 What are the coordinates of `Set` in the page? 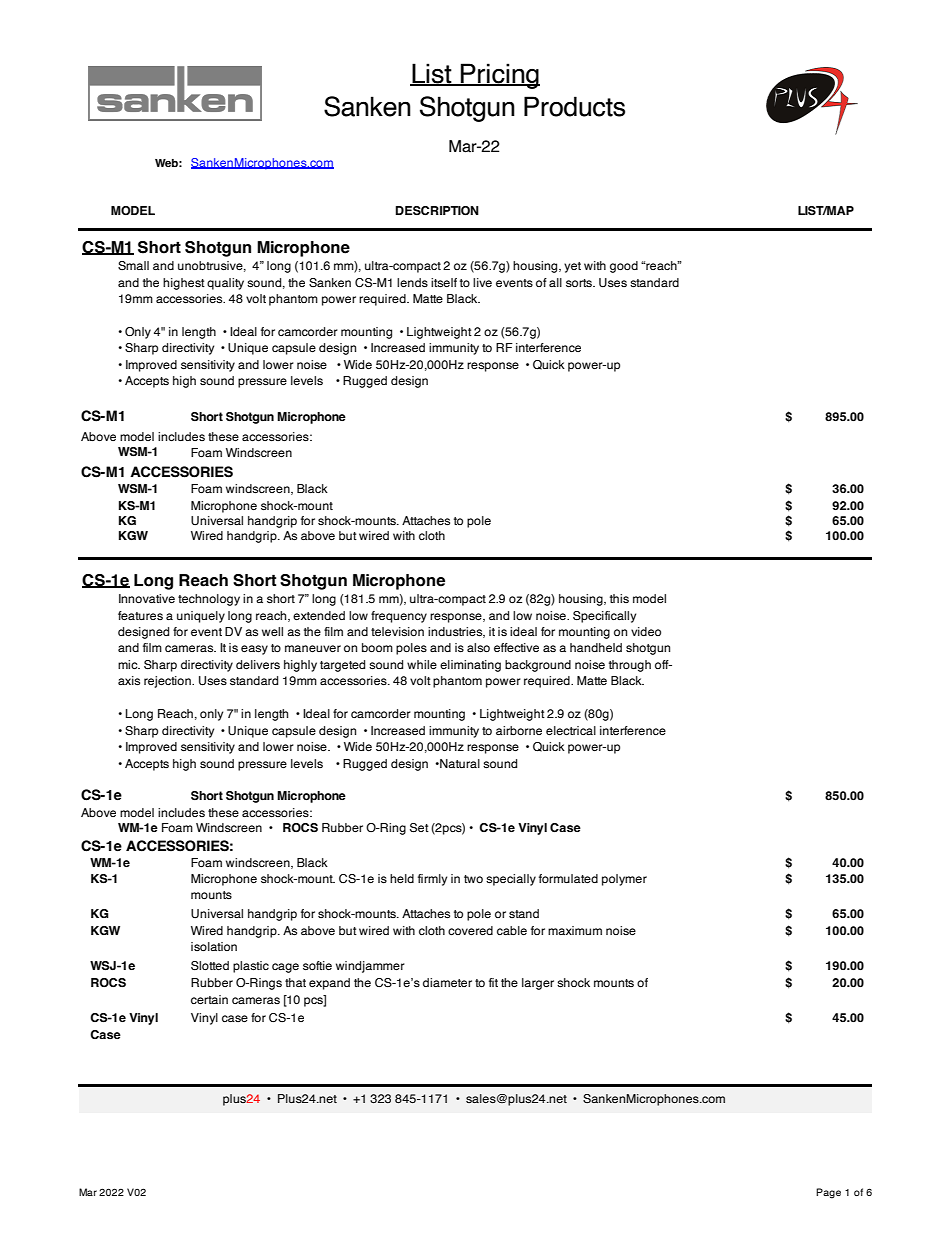 It's located at (419, 827).
